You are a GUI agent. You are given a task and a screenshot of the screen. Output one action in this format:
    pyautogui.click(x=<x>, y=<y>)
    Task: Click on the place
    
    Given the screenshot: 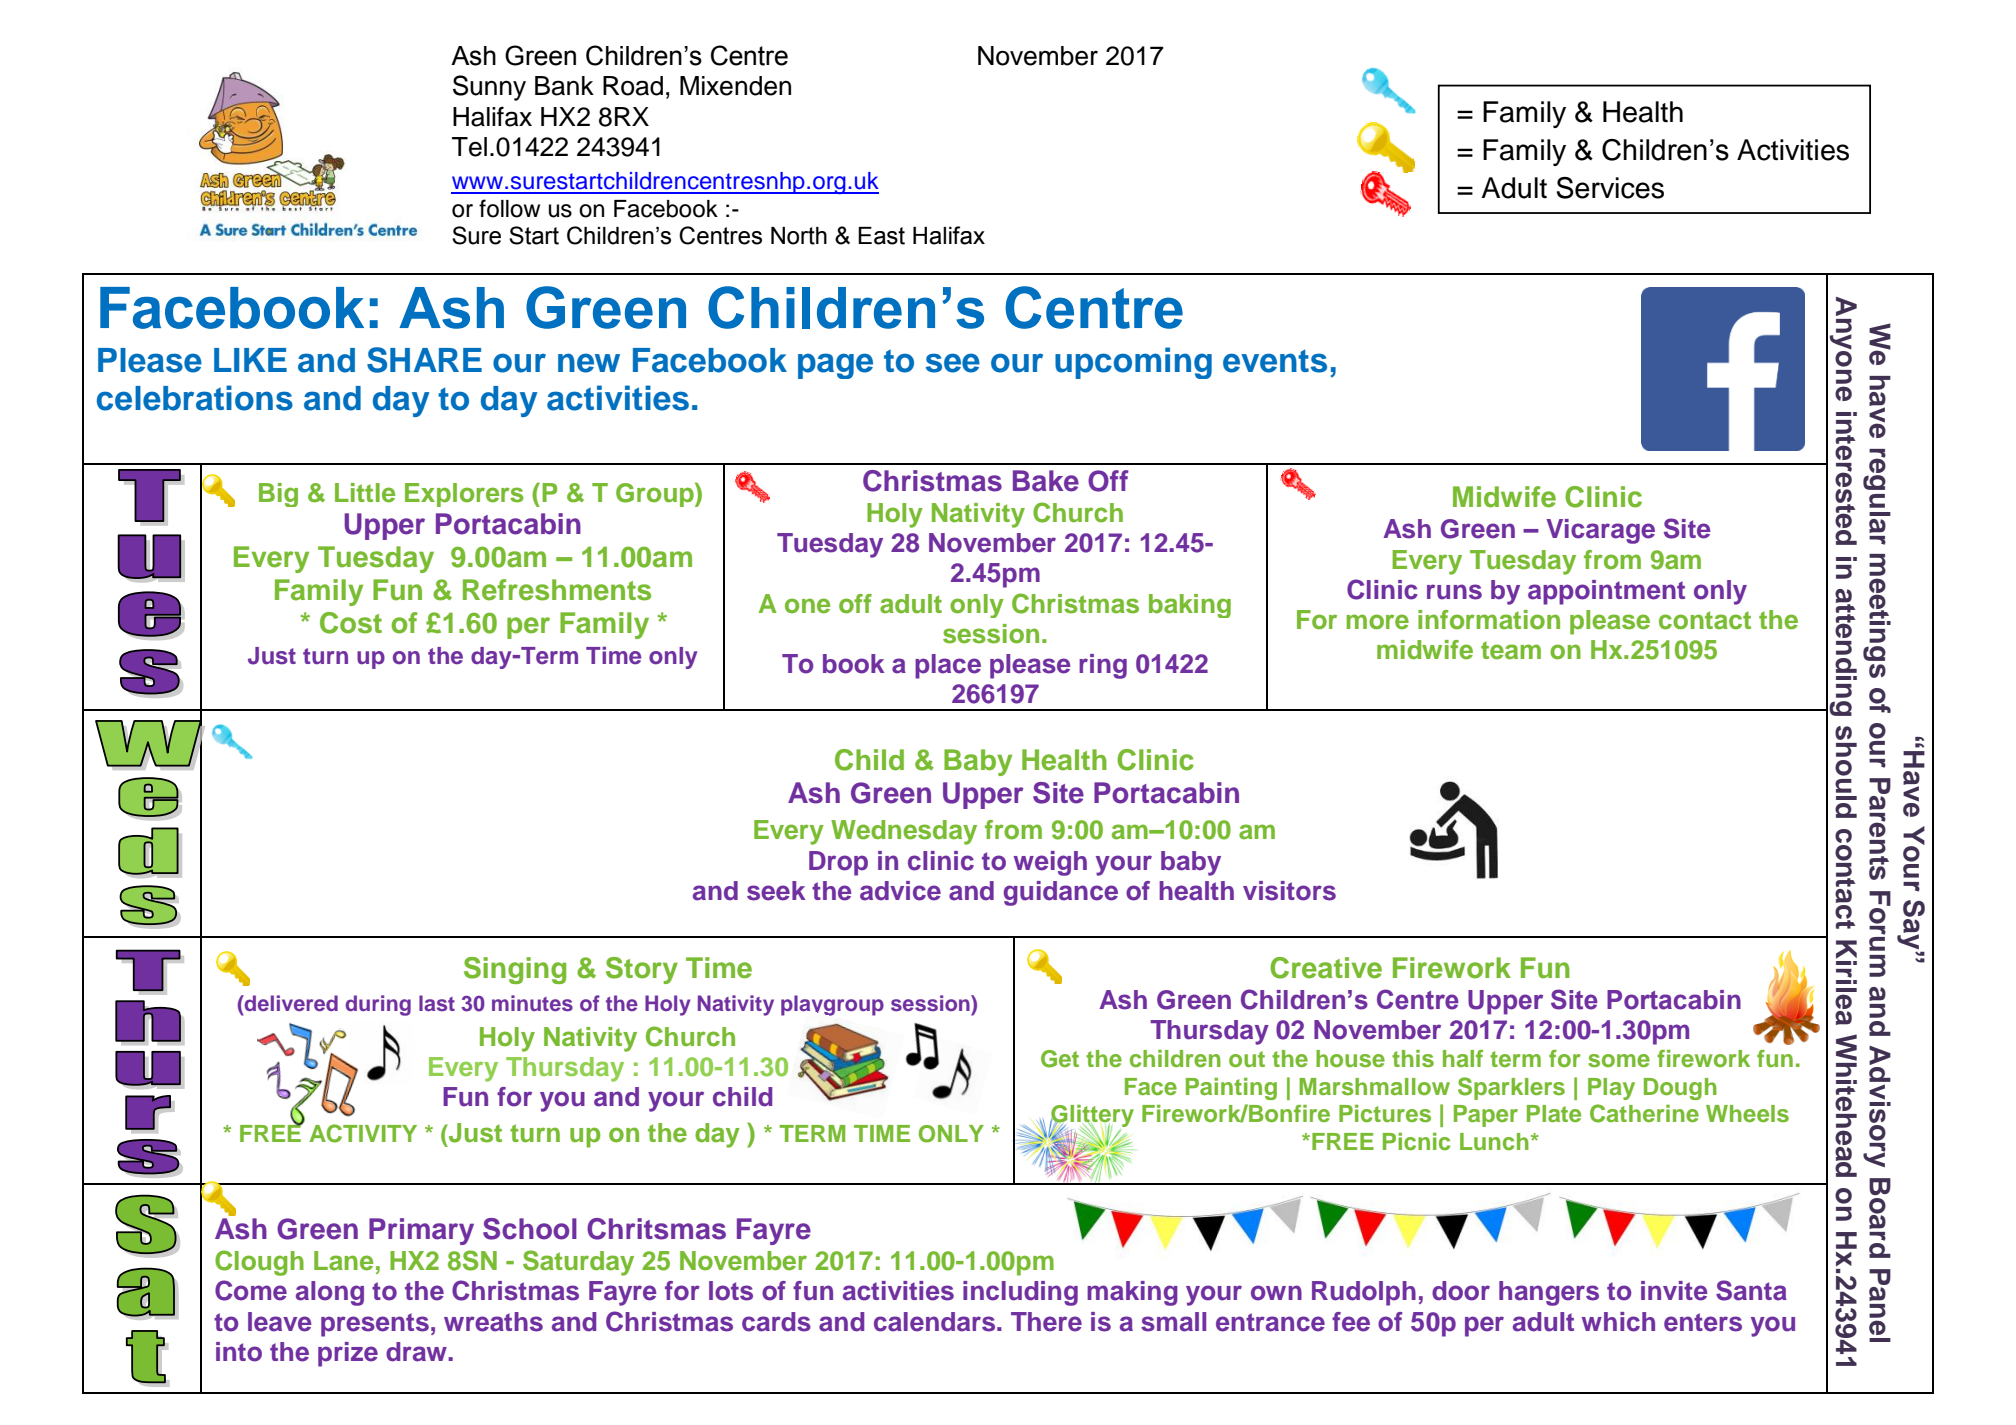 What is the action you would take?
    pyautogui.click(x=948, y=666)
